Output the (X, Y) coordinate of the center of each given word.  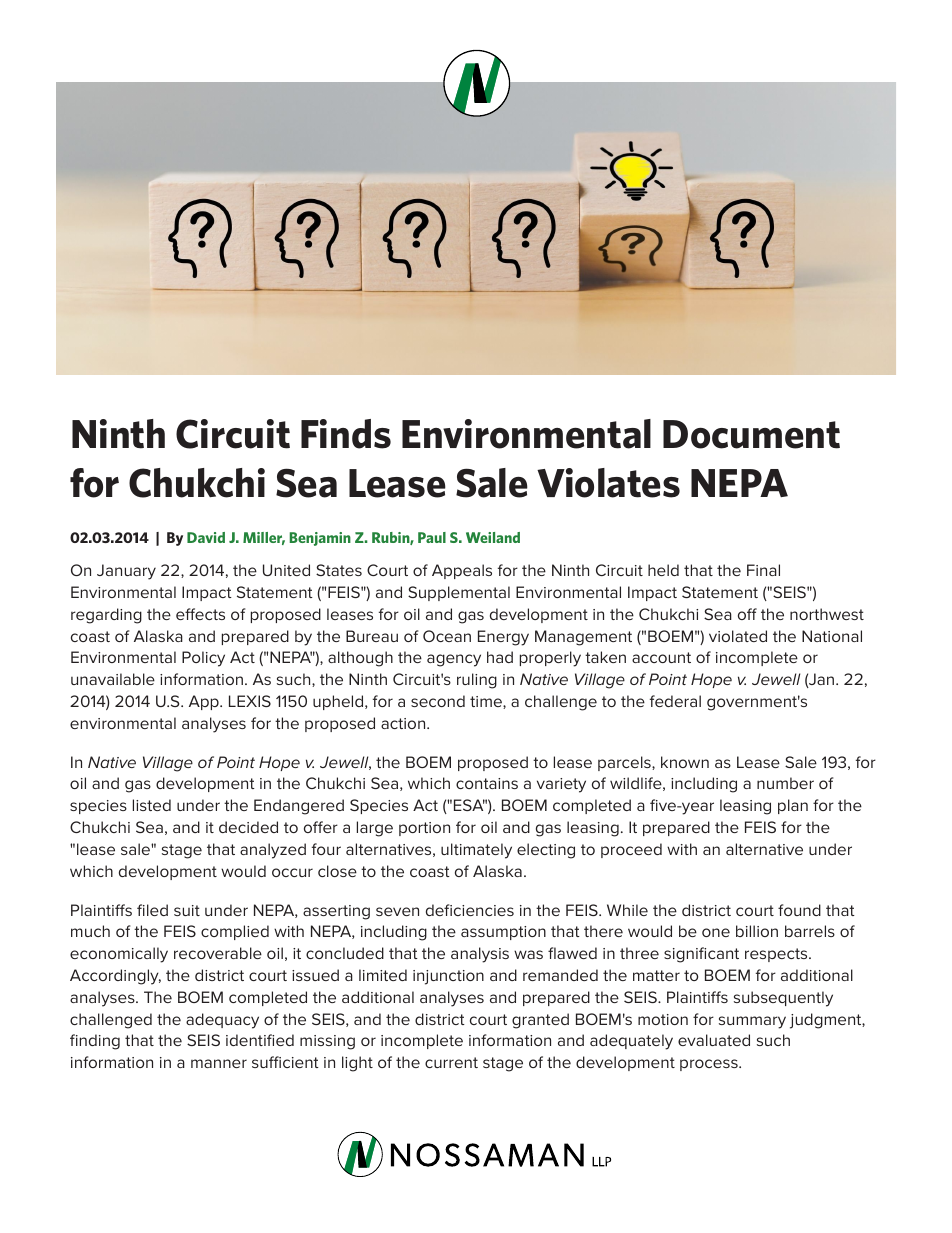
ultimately (476, 851)
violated (738, 636)
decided (248, 827)
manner (219, 1063)
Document (751, 434)
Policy (203, 659)
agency (454, 660)
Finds (346, 434)
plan (793, 806)
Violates (608, 483)
